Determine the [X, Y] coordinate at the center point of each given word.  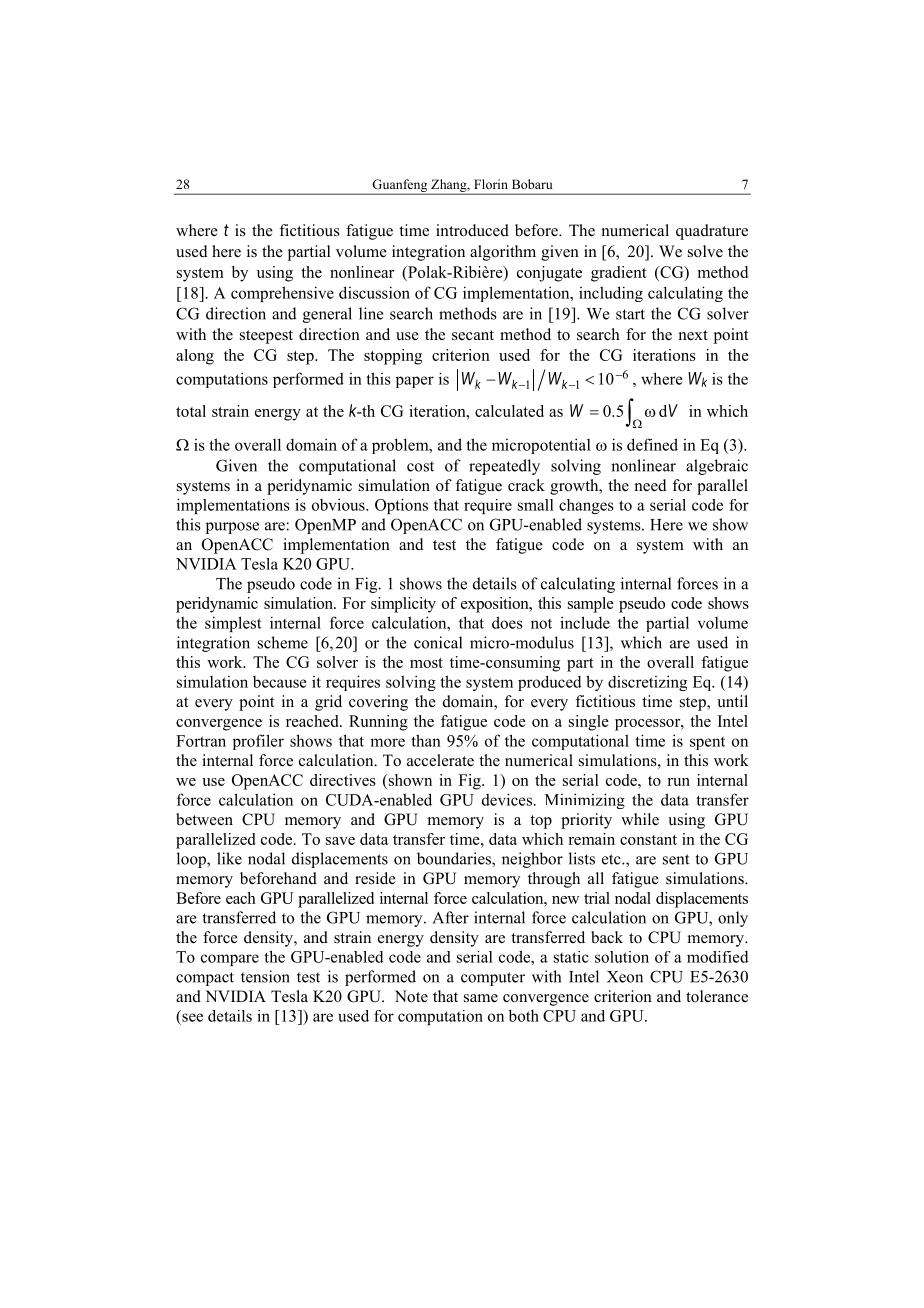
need [651, 485]
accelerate [440, 760]
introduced [472, 230]
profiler [258, 742]
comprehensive [282, 294]
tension [265, 976]
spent [707, 743]
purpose [232, 528]
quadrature [712, 232]
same [481, 998]
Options [401, 506]
